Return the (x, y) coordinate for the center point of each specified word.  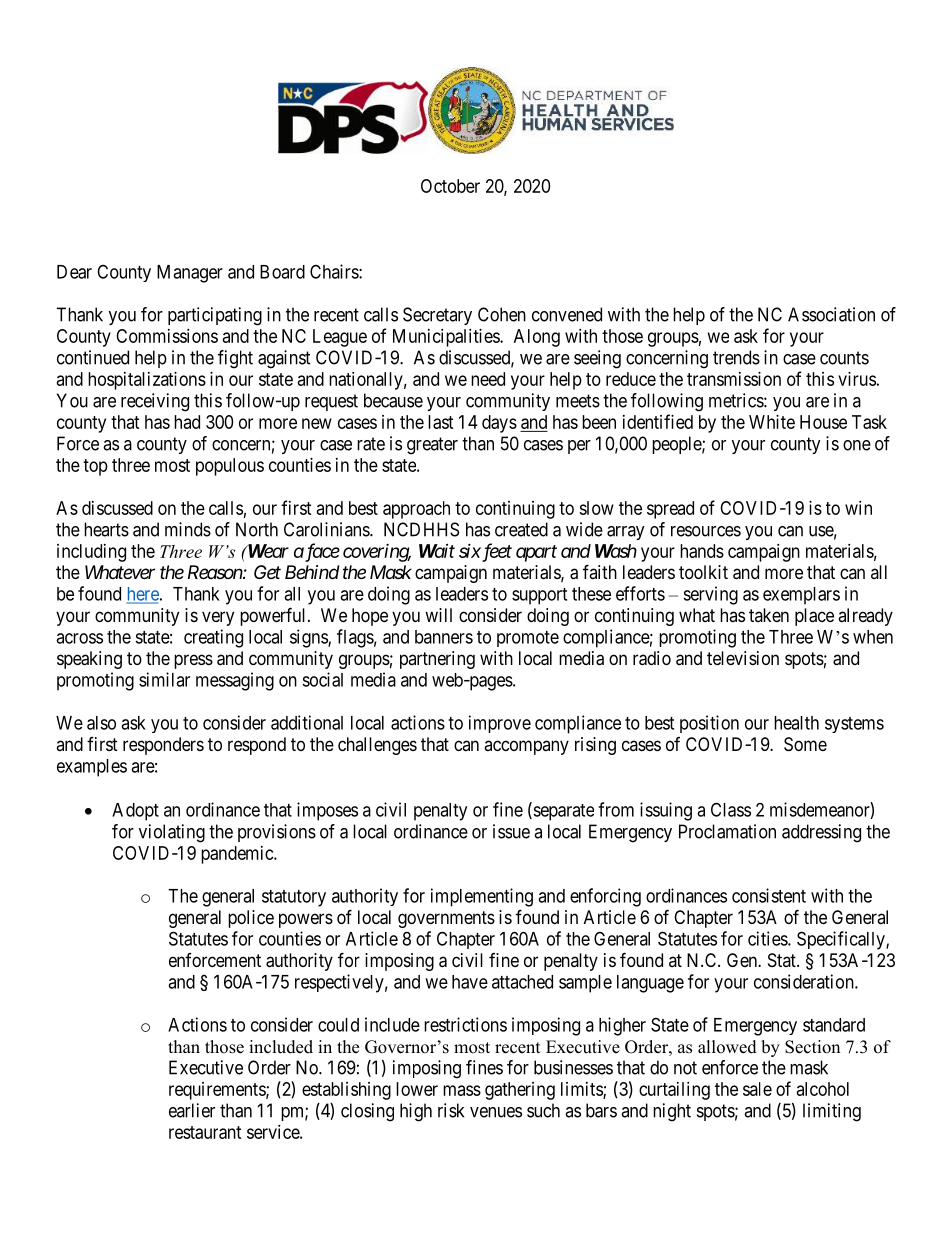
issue (511, 831)
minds (188, 529)
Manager (190, 274)
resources (706, 531)
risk (451, 1110)
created (521, 529)
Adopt (135, 812)
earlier (192, 1110)
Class (731, 809)
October (450, 186)
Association (831, 314)
